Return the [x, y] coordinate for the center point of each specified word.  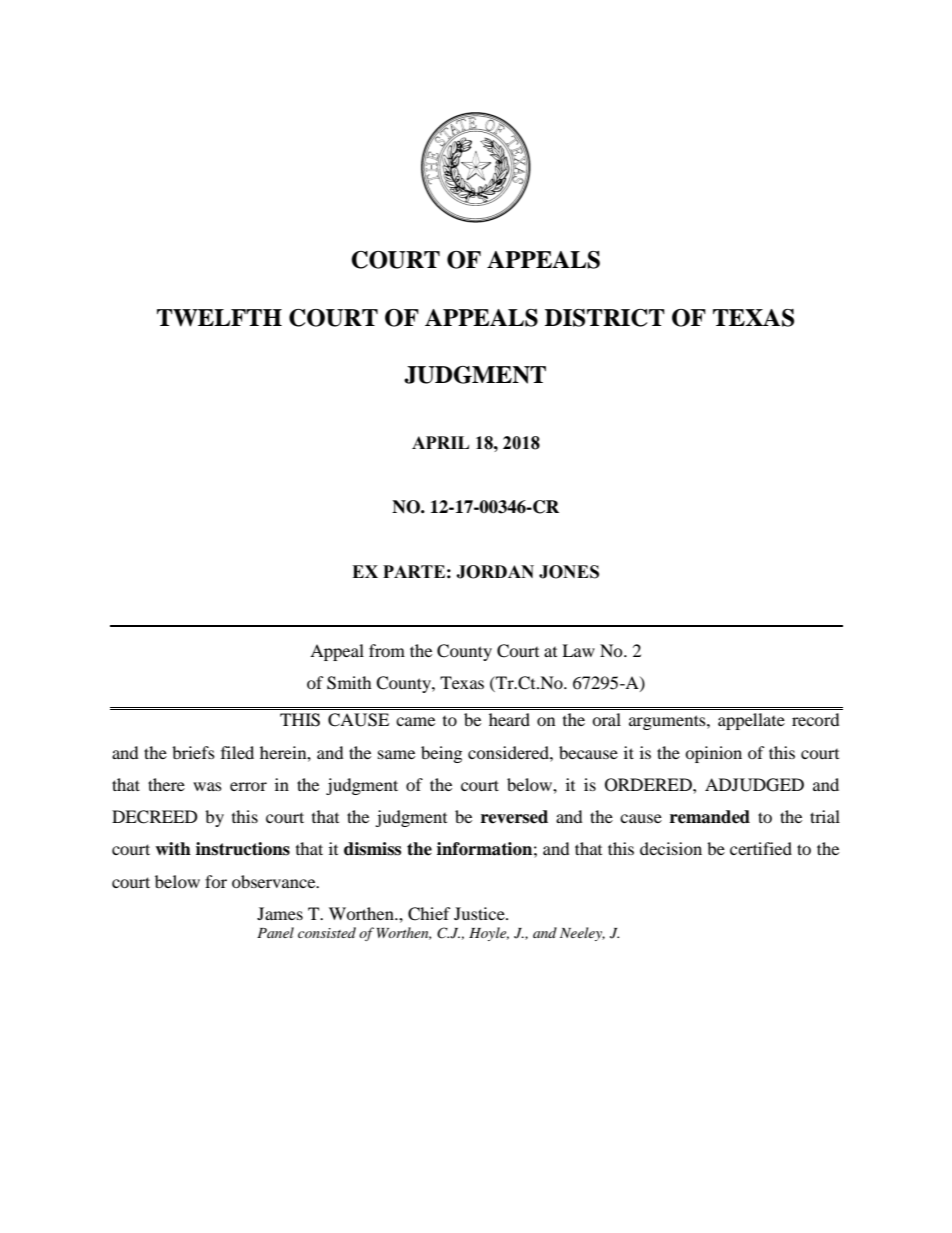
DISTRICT [605, 318]
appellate [751, 721]
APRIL [440, 442]
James [280, 913]
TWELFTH [219, 318]
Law [578, 650]
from [387, 650]
